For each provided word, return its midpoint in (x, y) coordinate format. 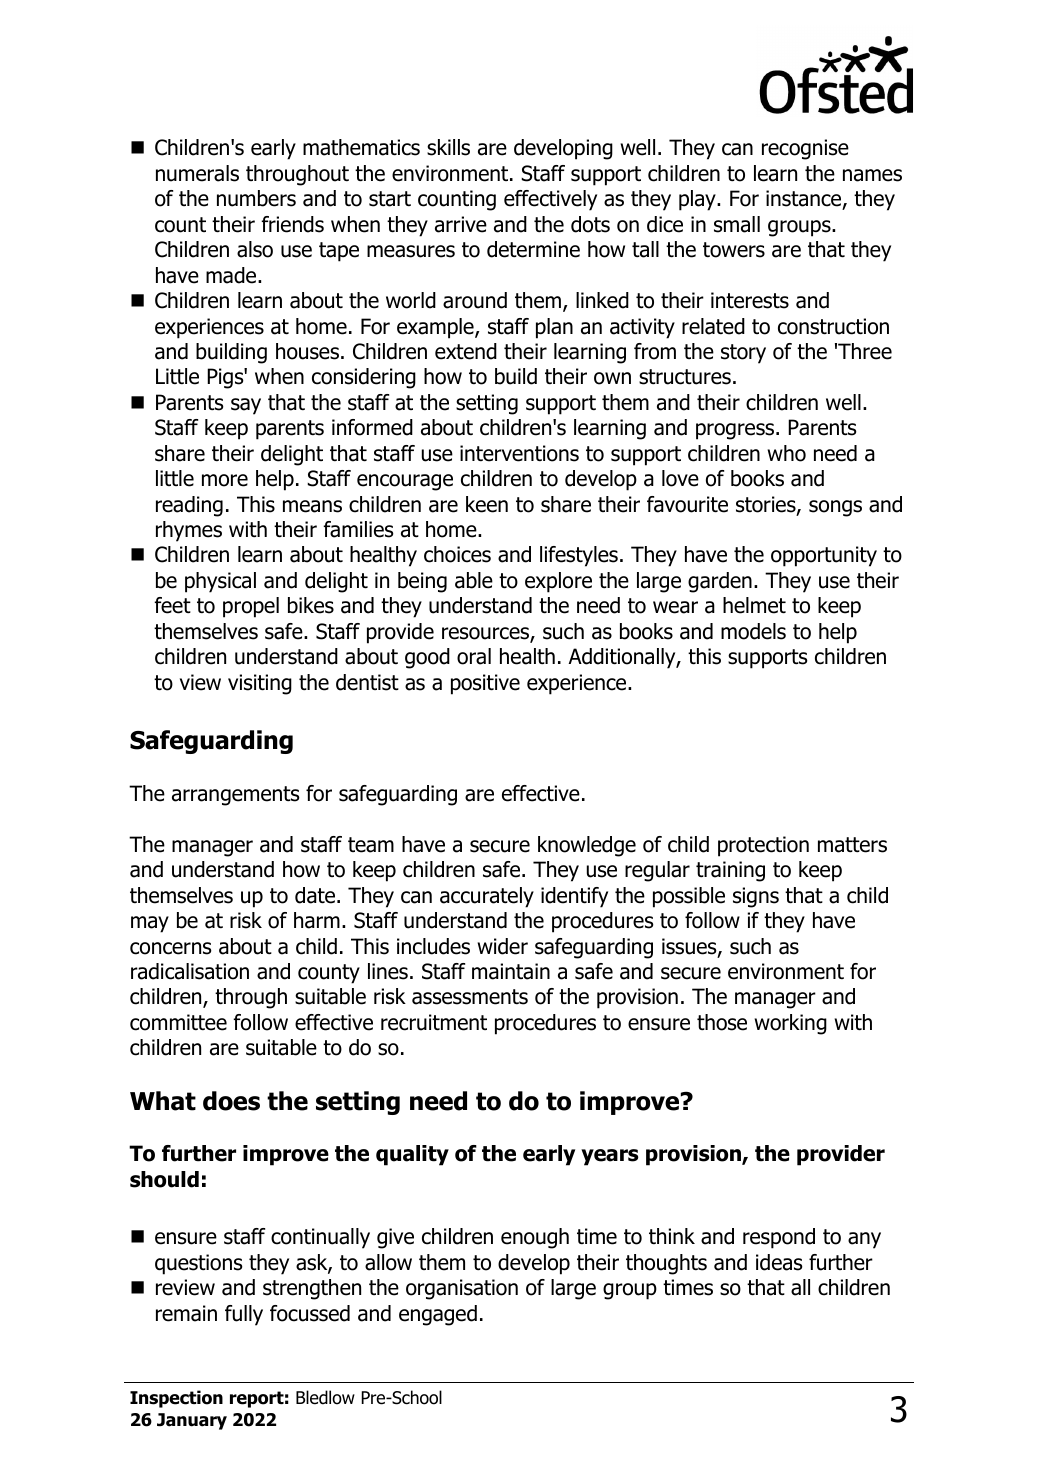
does (231, 1101)
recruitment (434, 1022)
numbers (256, 198)
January (192, 1421)
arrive (461, 224)
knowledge (587, 846)
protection (763, 846)
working (791, 1024)
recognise (805, 149)
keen (487, 504)
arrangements (236, 796)
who (787, 453)
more (225, 480)
